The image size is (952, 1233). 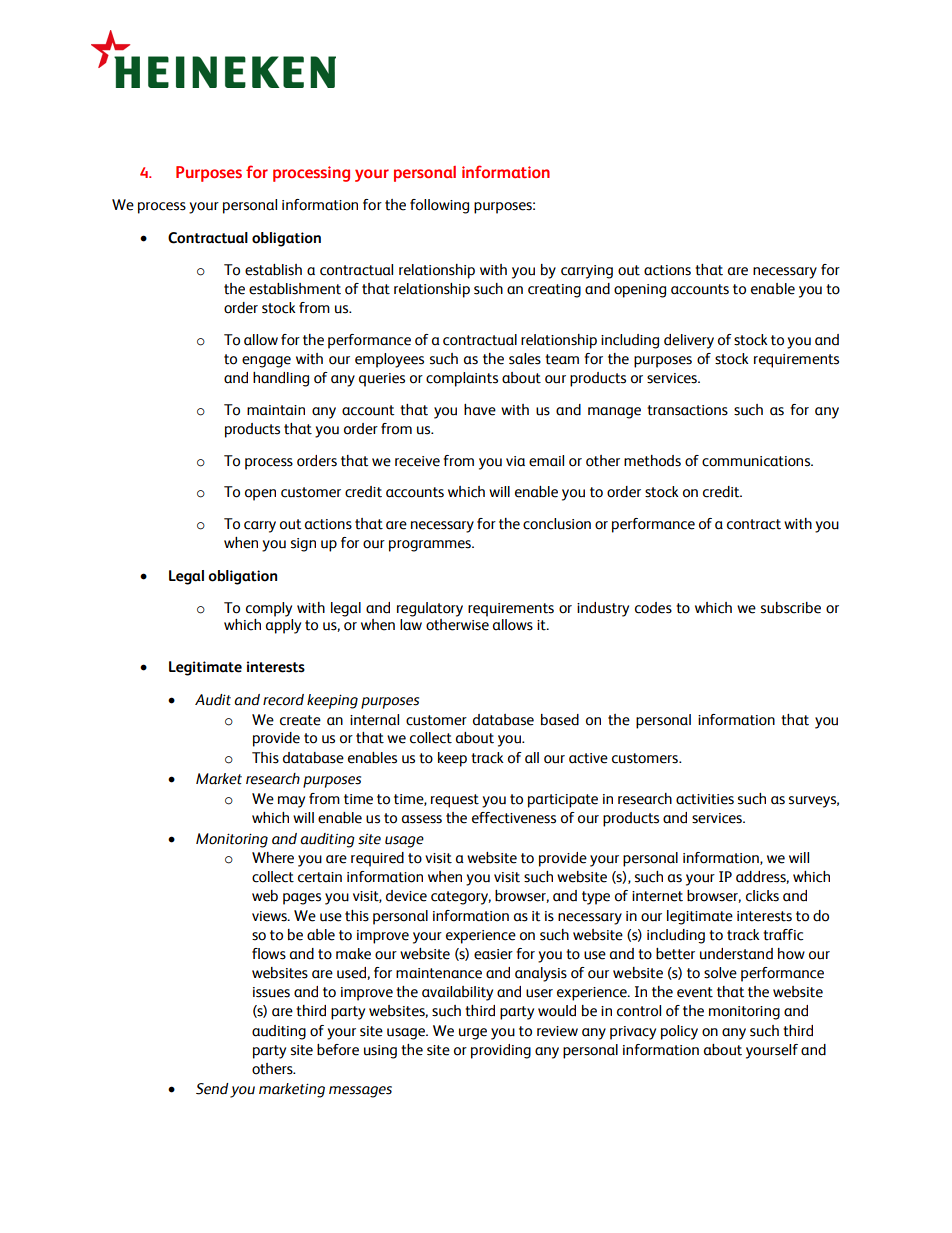 I want to click on delivery, so click(x=689, y=341).
